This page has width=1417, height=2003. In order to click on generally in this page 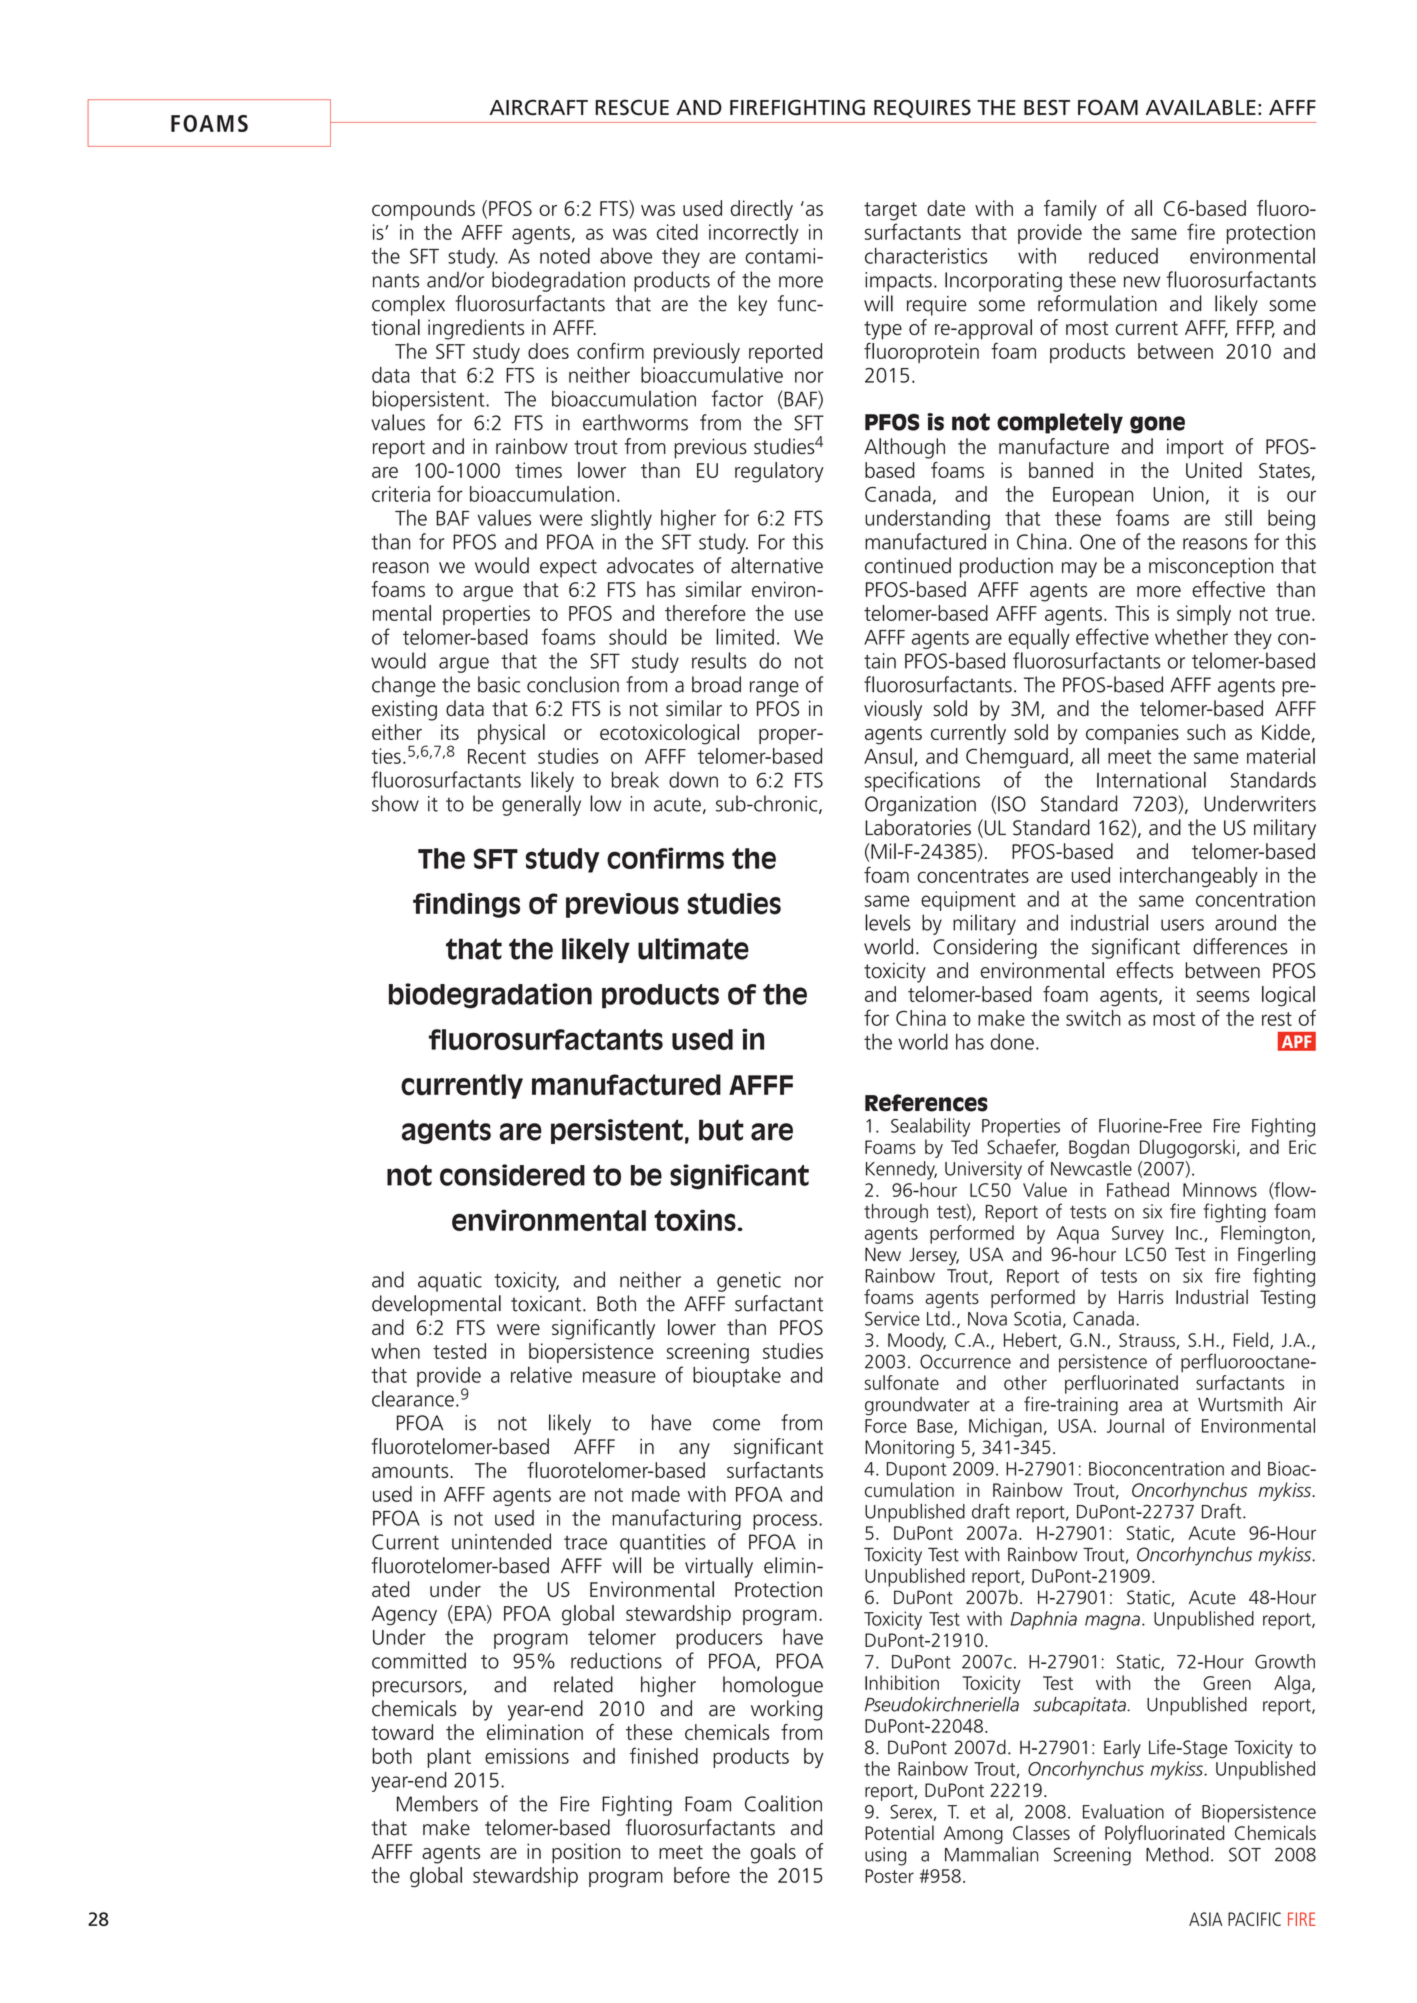, I will do `click(541, 805)`.
